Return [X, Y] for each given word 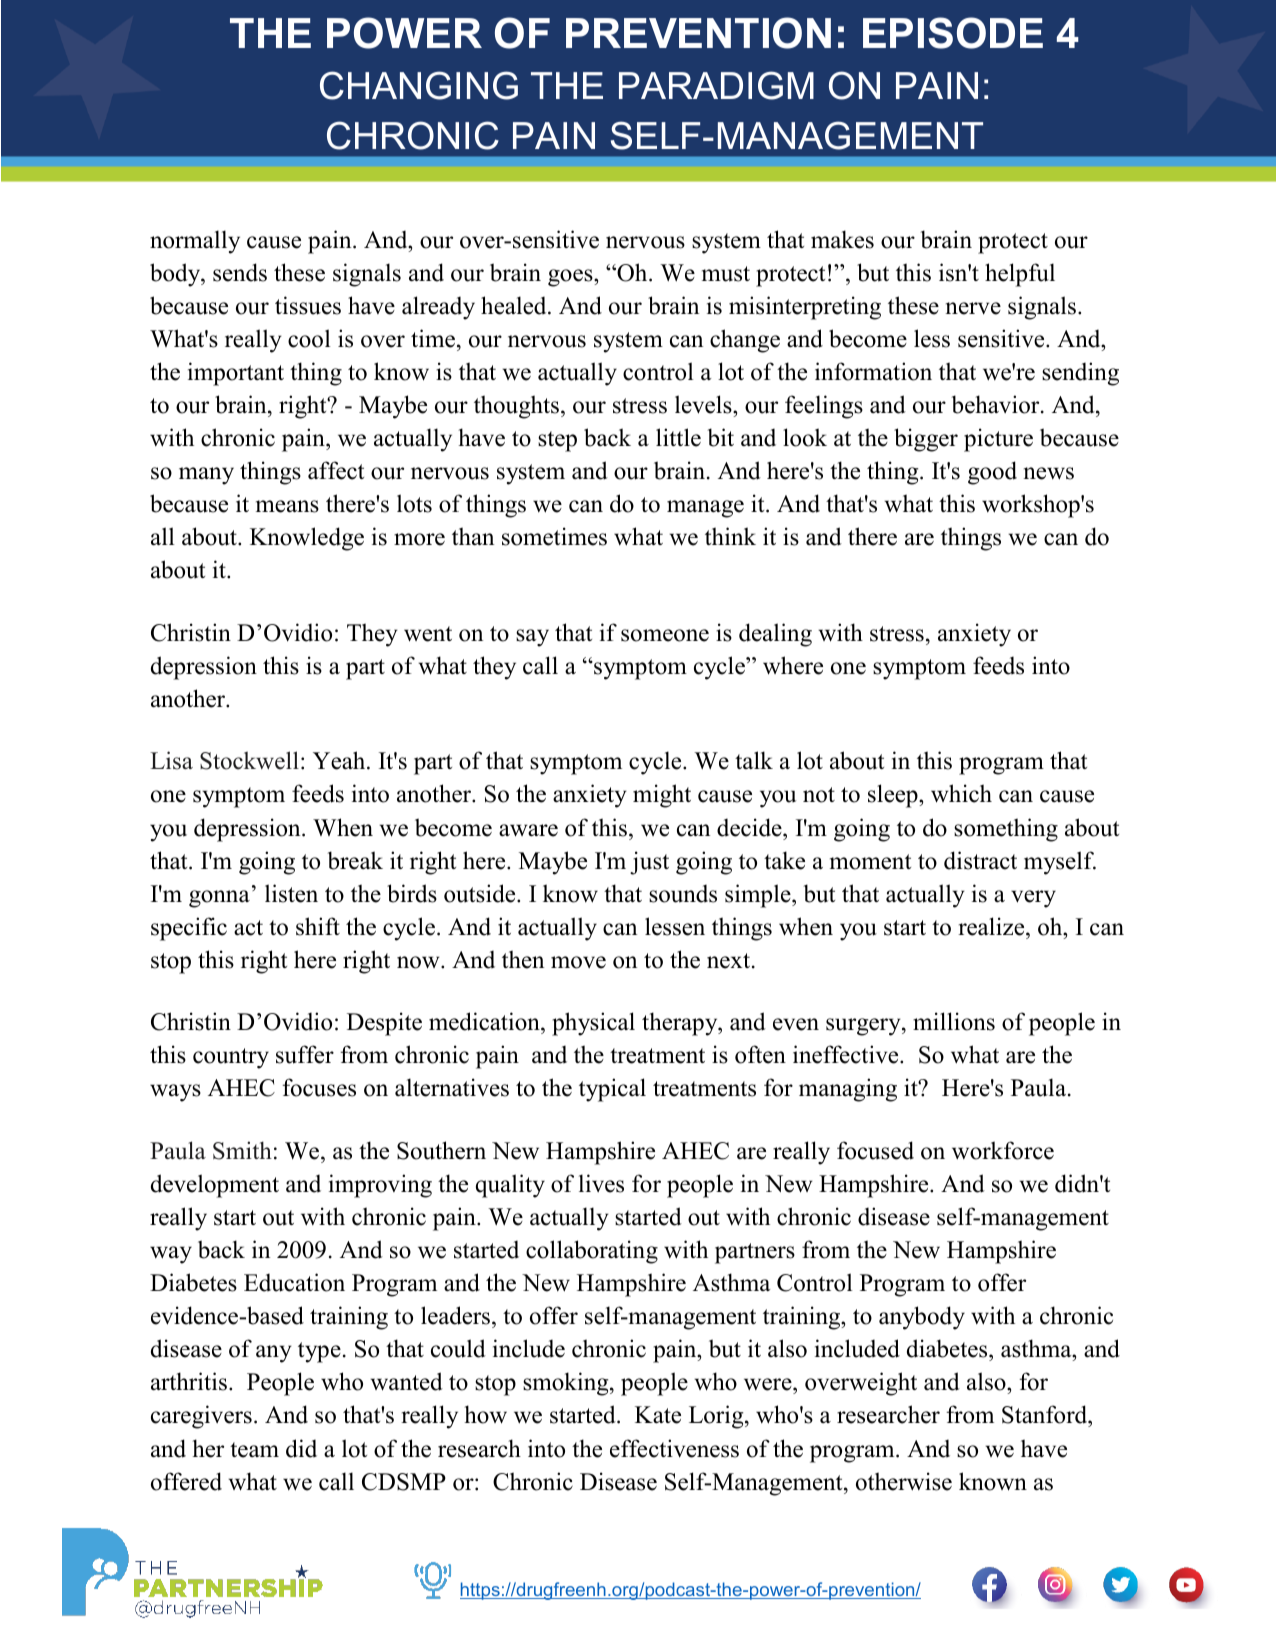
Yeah [340, 760]
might [662, 796]
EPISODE [953, 33]
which [961, 793]
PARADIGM [716, 85]
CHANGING [419, 85]
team [254, 1450]
